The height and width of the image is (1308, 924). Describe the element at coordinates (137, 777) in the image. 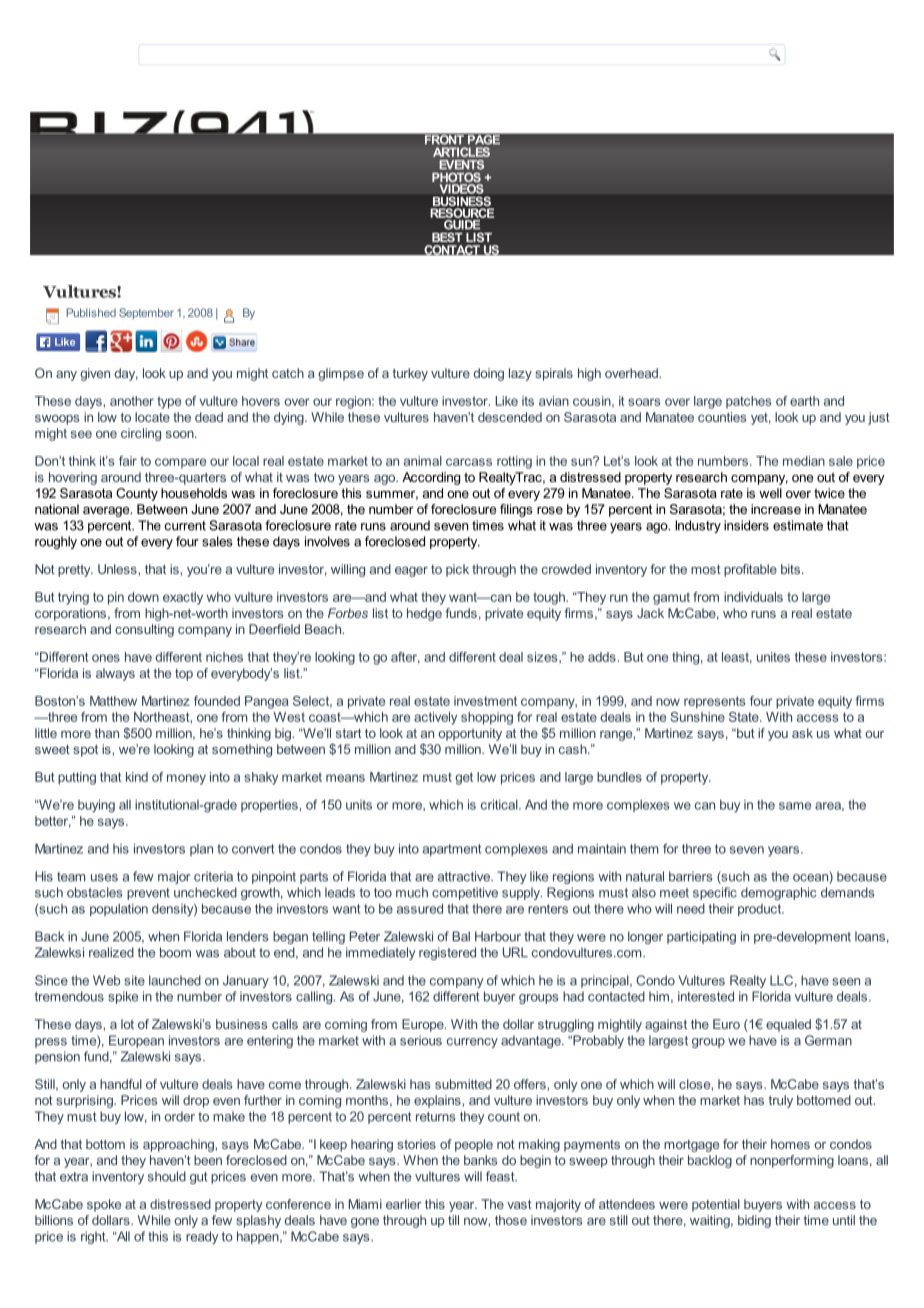

I see `kind` at that location.
